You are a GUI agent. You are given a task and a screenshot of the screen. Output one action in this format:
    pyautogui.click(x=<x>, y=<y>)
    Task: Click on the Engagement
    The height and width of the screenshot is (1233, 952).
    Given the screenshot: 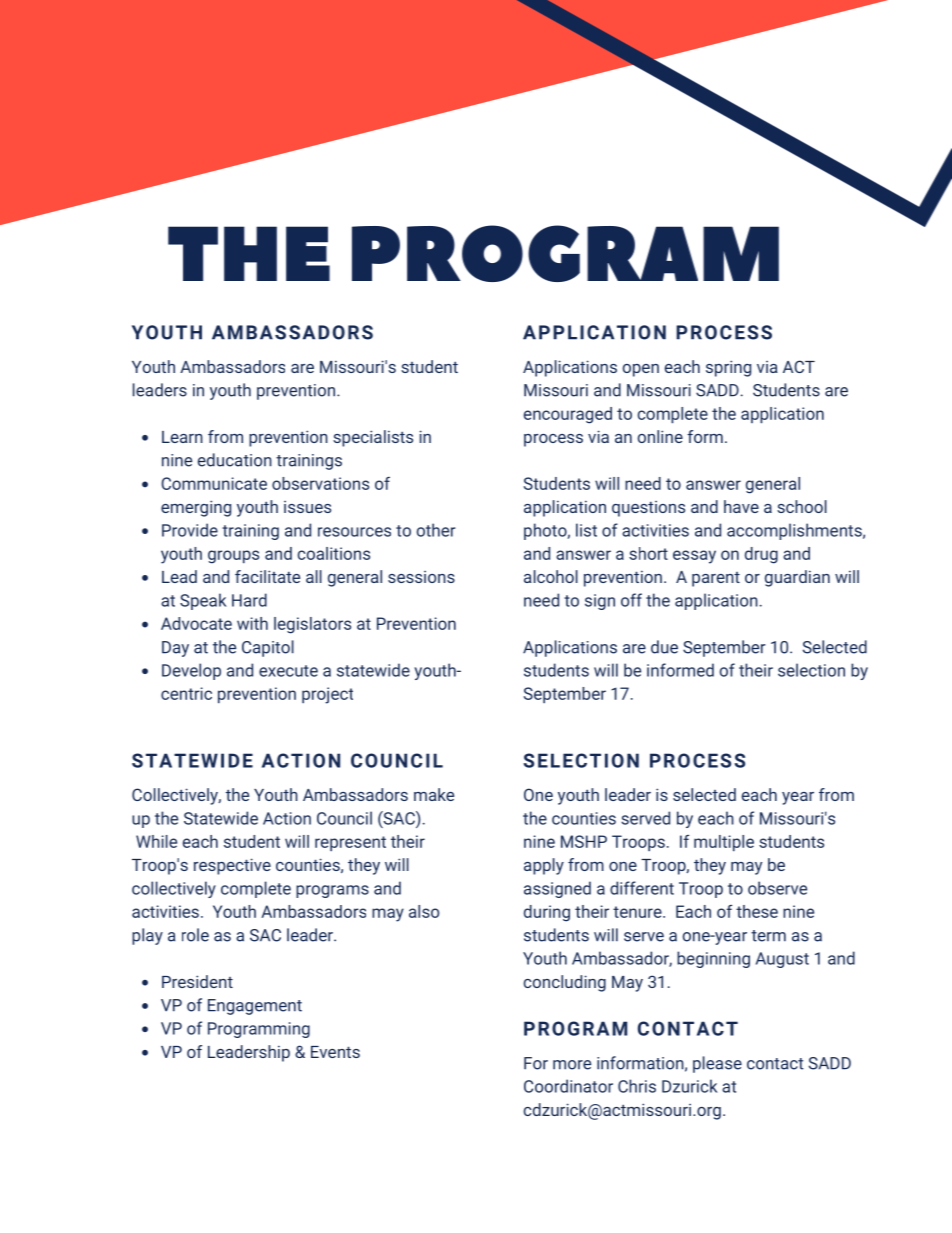 What is the action you would take?
    pyautogui.click(x=255, y=1007)
